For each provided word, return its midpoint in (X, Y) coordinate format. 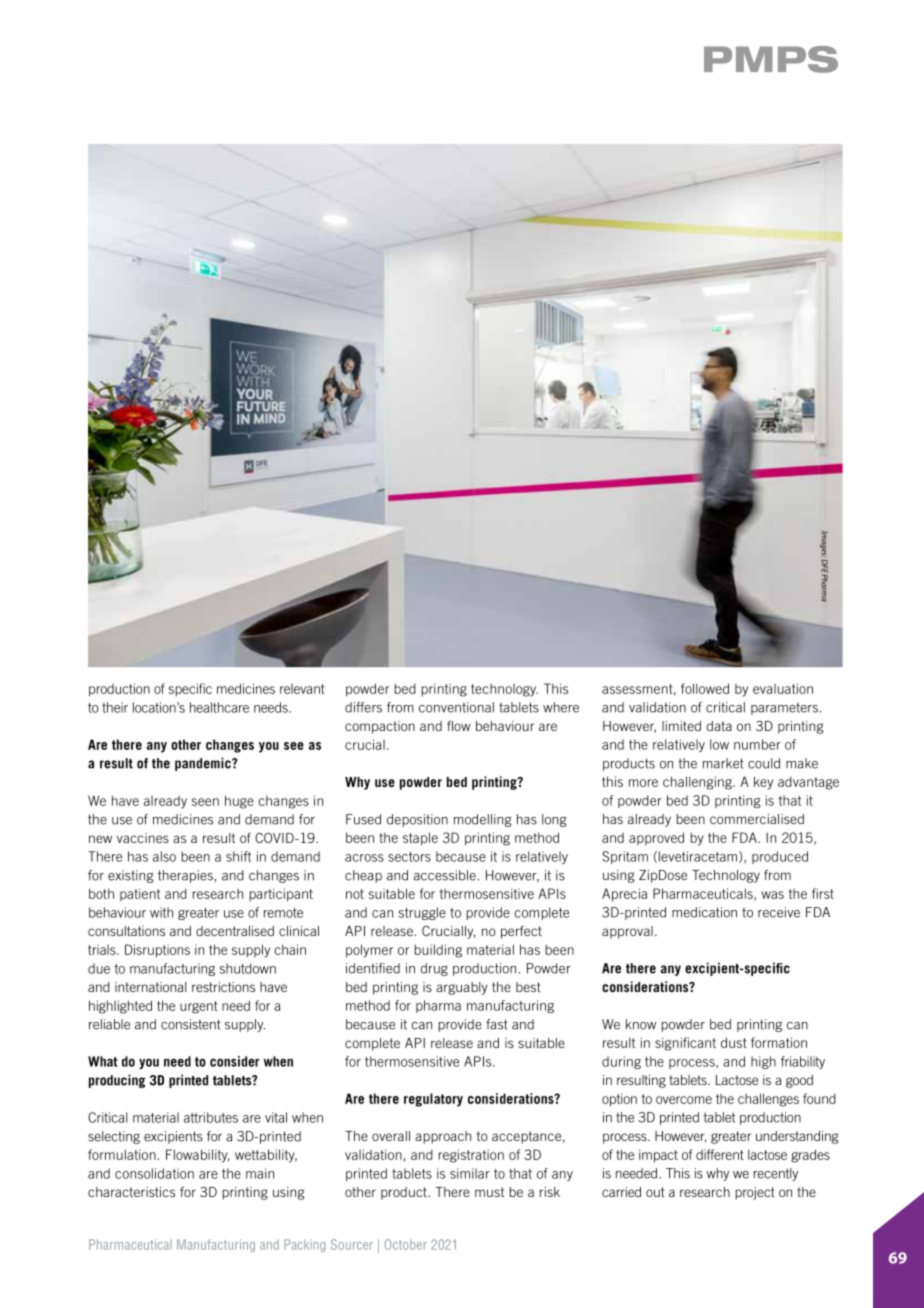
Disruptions (157, 951)
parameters (784, 708)
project (755, 1193)
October (406, 1244)
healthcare (219, 707)
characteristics (131, 1192)
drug (434, 969)
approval (627, 932)
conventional (456, 707)
